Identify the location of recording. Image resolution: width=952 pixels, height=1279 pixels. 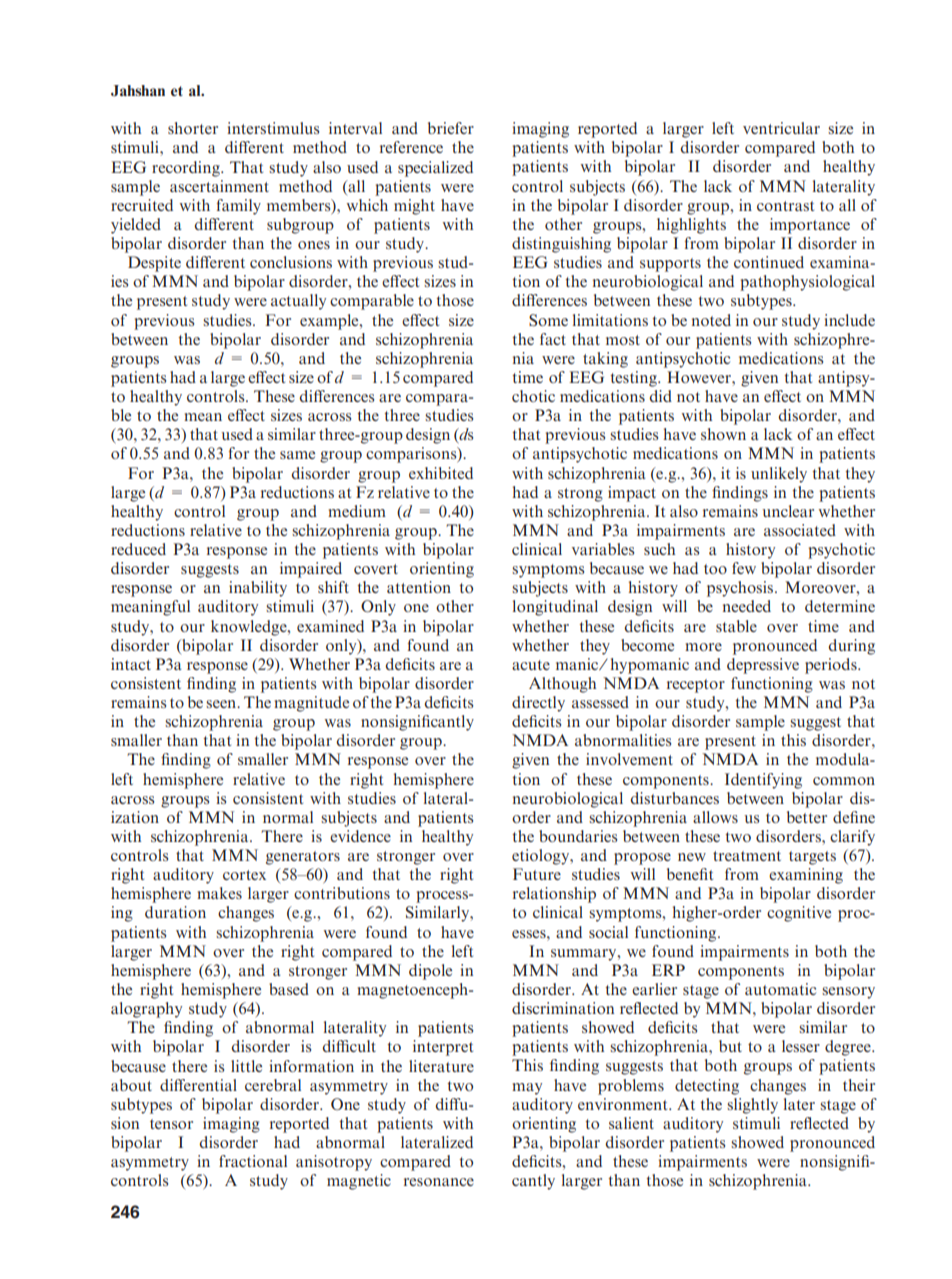
(187, 169).
